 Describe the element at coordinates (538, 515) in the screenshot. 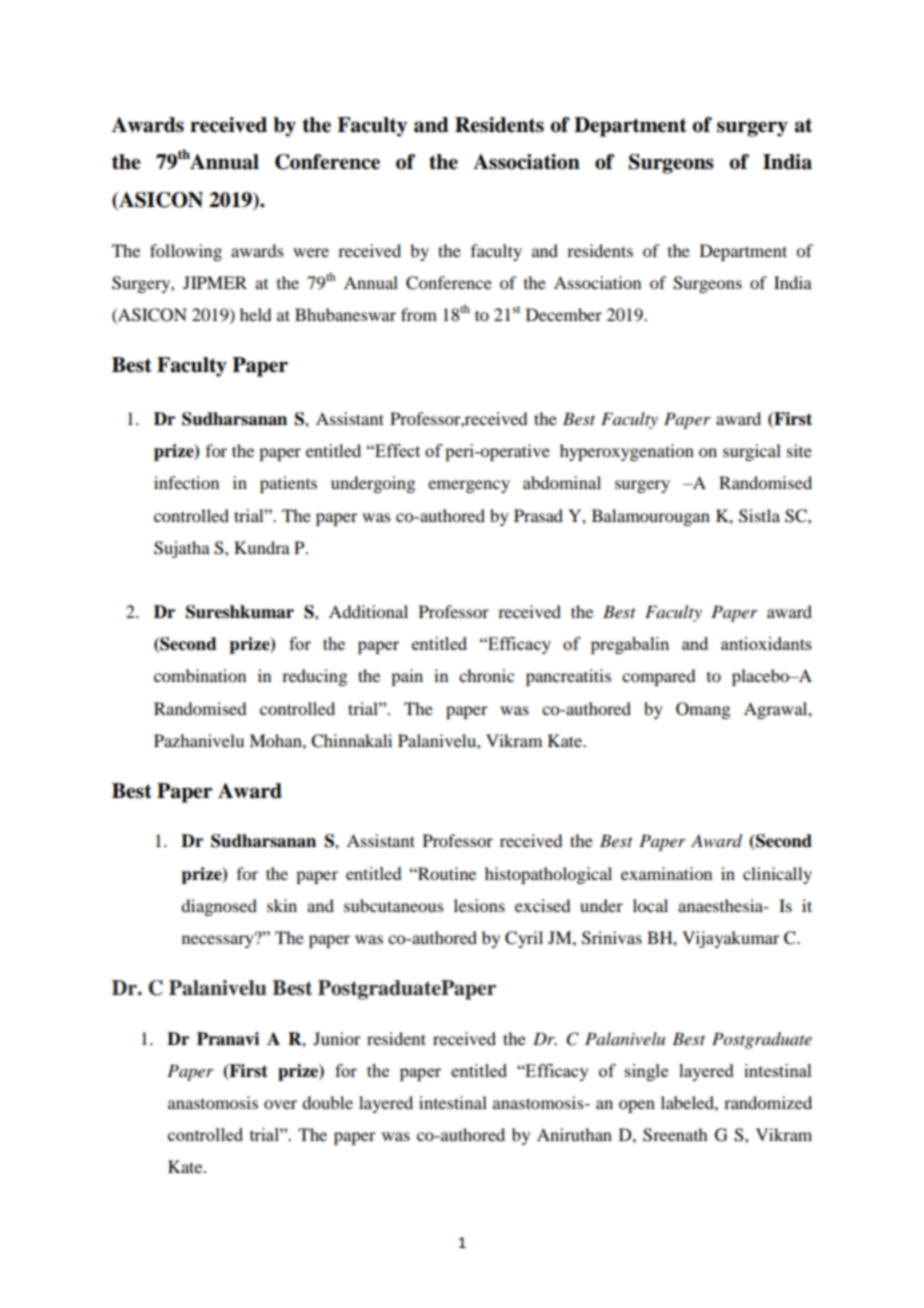

I see `Prasad` at that location.
